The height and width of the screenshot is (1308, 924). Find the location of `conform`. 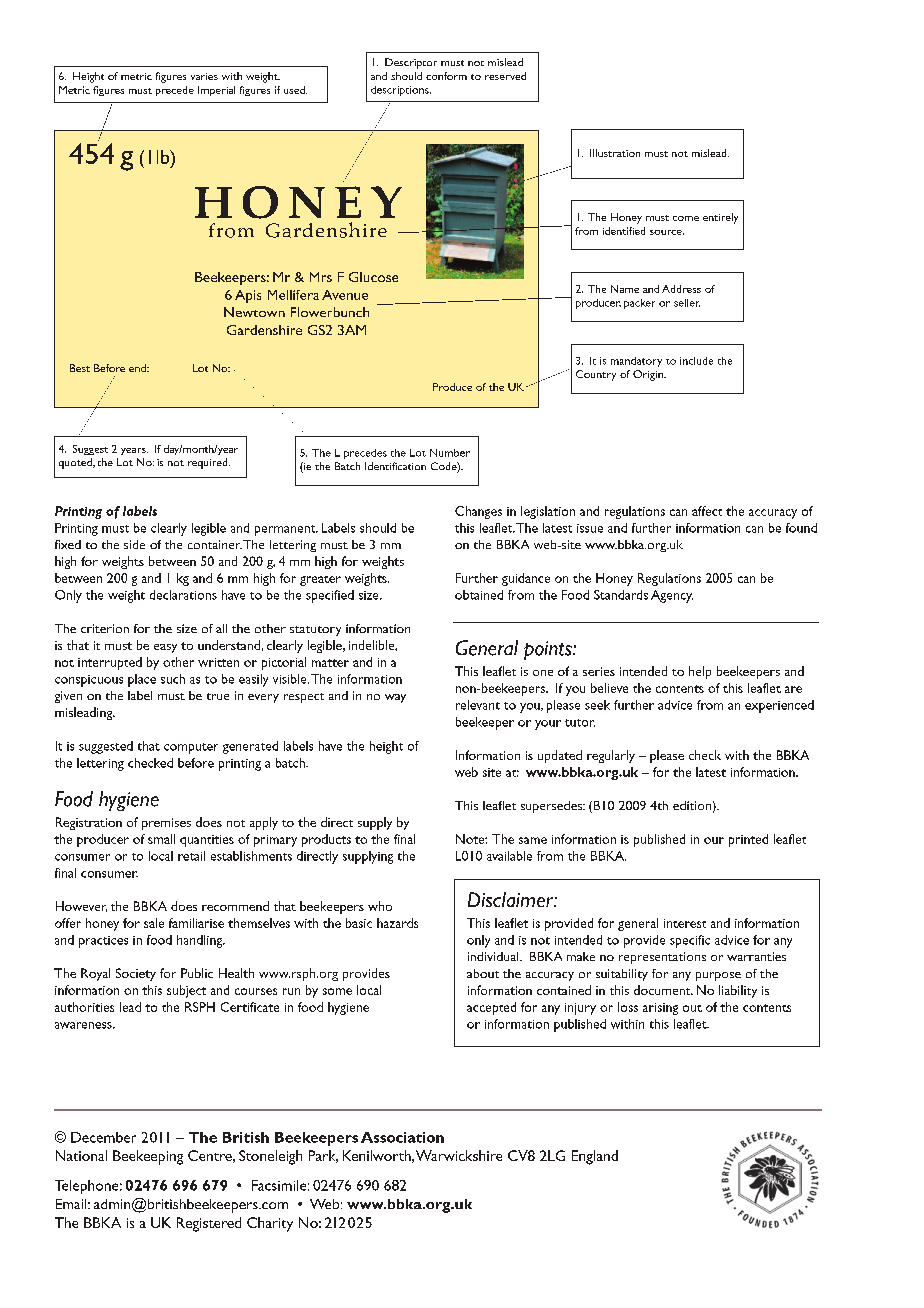

conform is located at coordinates (446, 76).
